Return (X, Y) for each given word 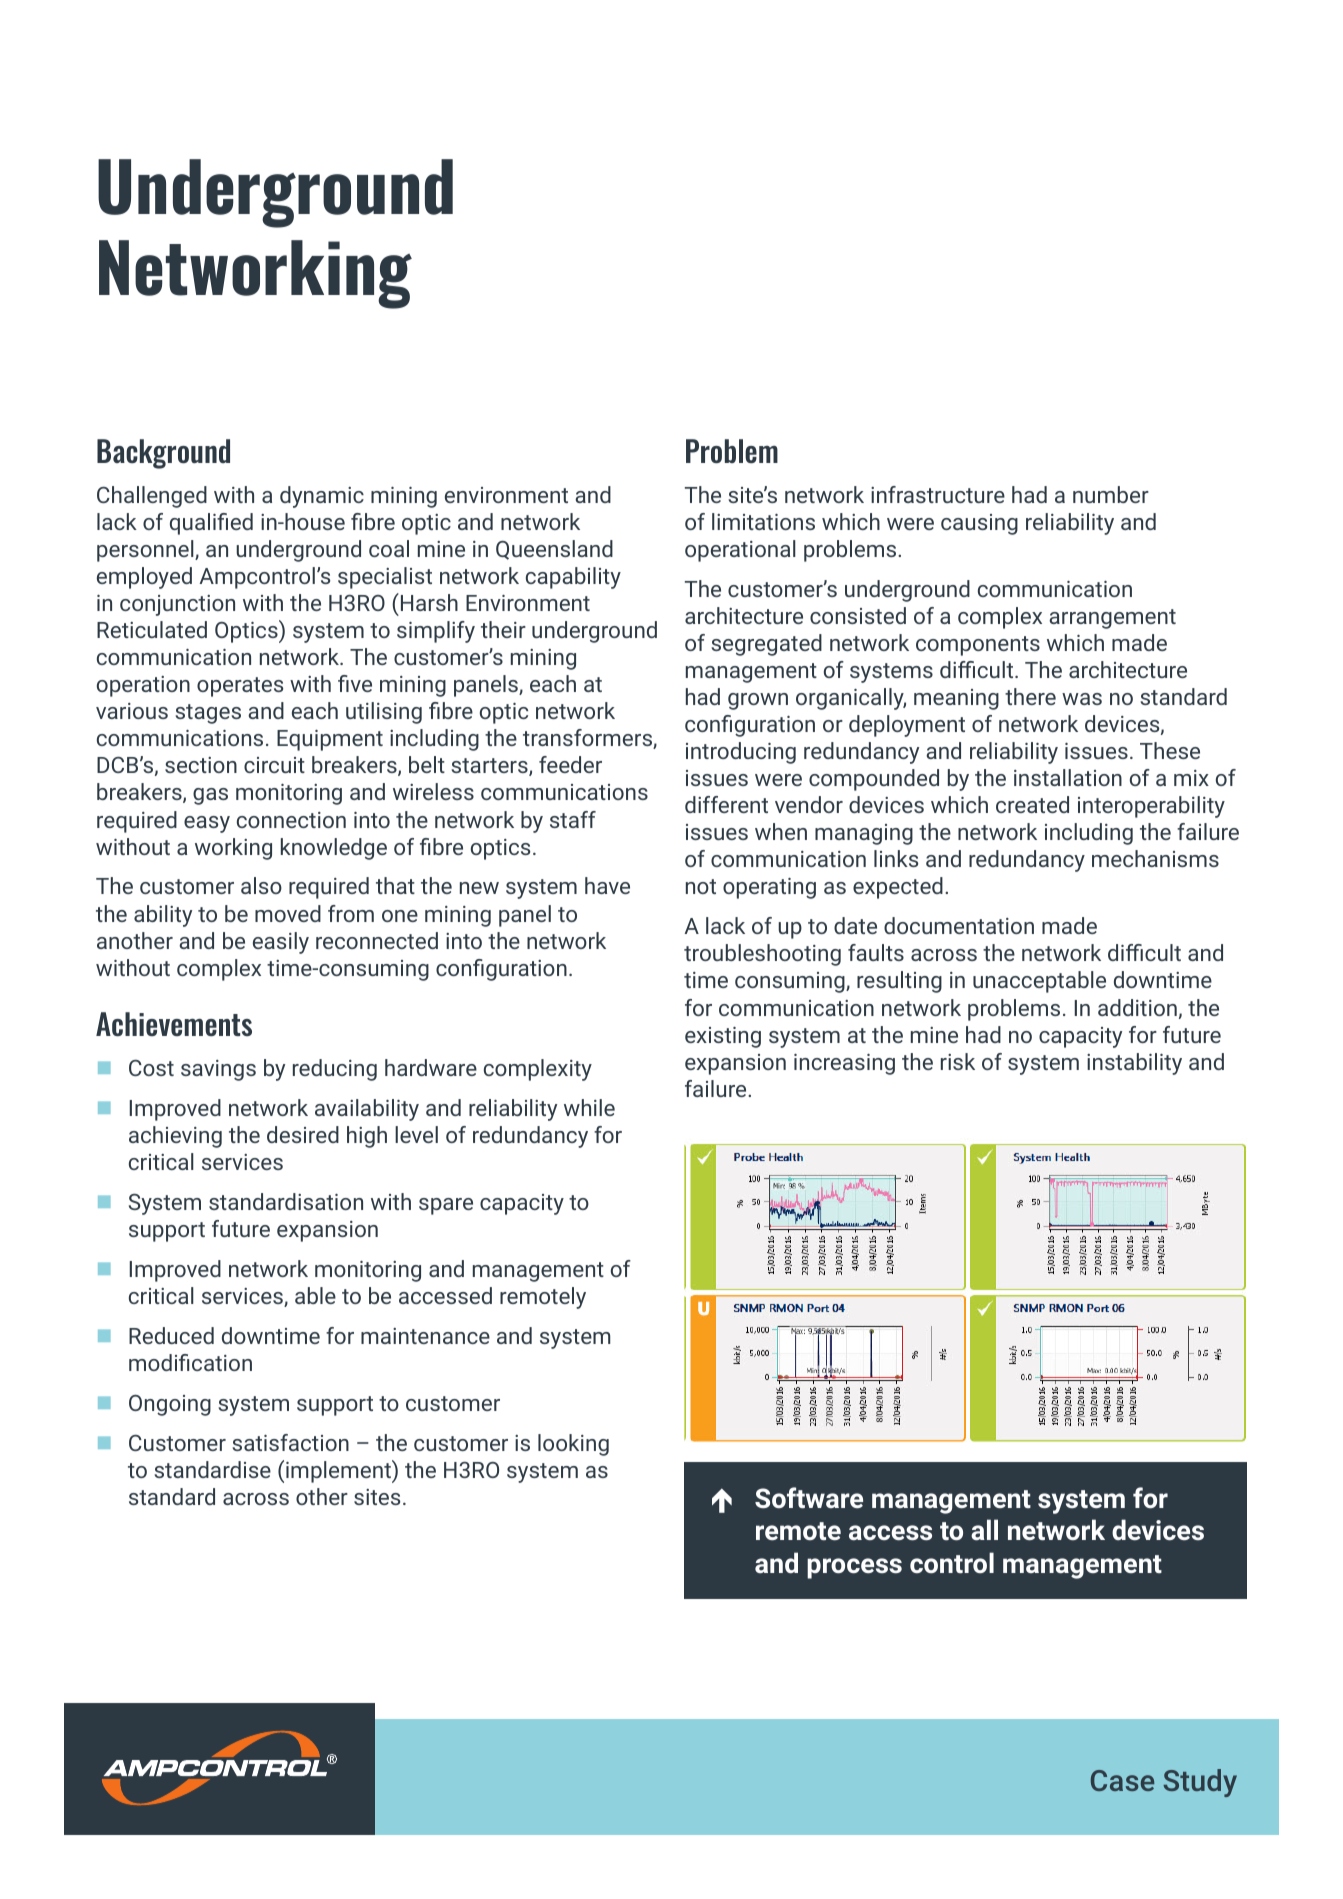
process (854, 1568)
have (607, 885)
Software (809, 1497)
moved (288, 913)
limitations (763, 521)
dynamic (322, 497)
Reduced (171, 1335)
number (1111, 494)
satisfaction (290, 1442)
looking (573, 1445)
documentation (959, 925)
